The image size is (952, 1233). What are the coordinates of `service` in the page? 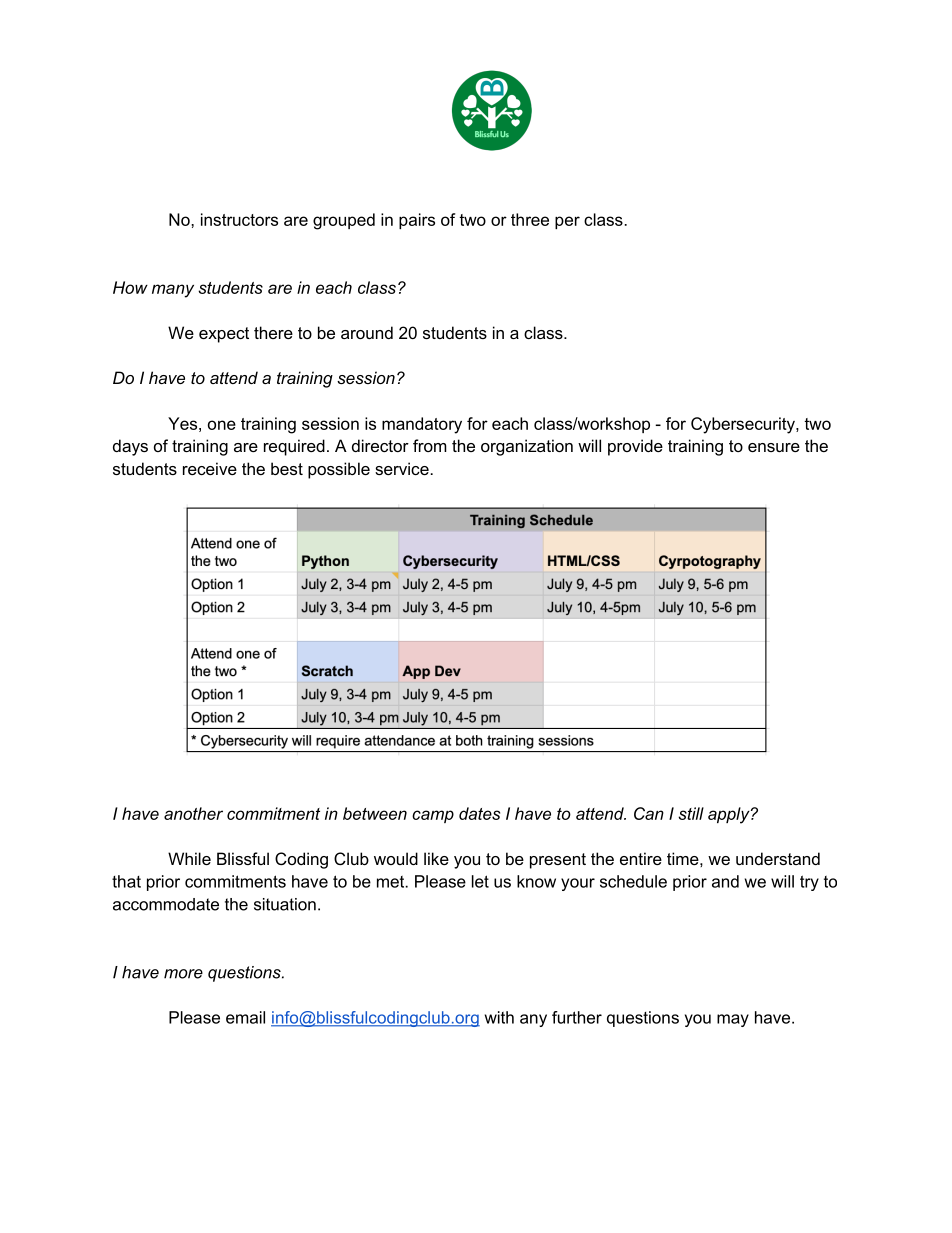 It's located at (402, 468).
